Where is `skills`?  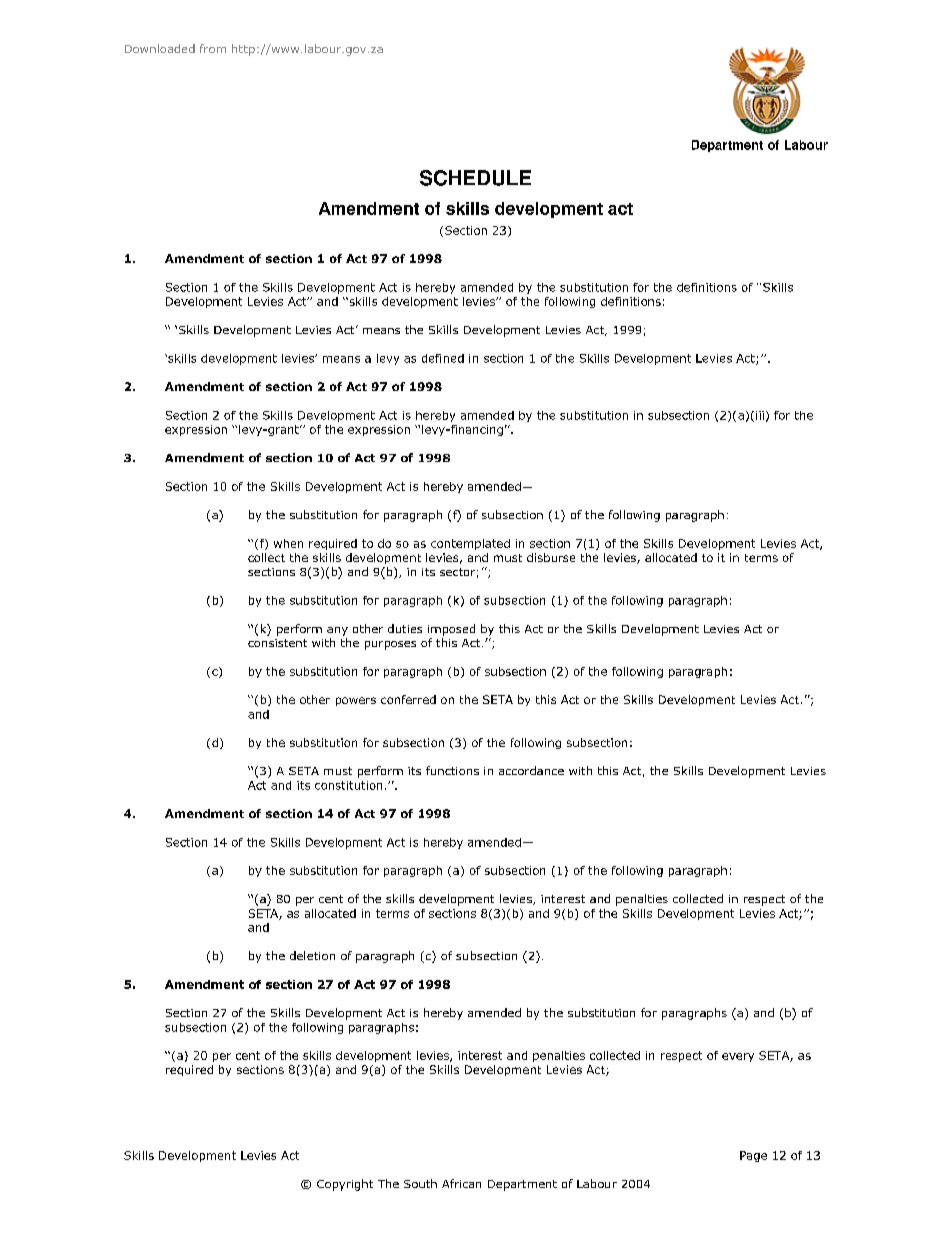
skills is located at coordinates (467, 208).
